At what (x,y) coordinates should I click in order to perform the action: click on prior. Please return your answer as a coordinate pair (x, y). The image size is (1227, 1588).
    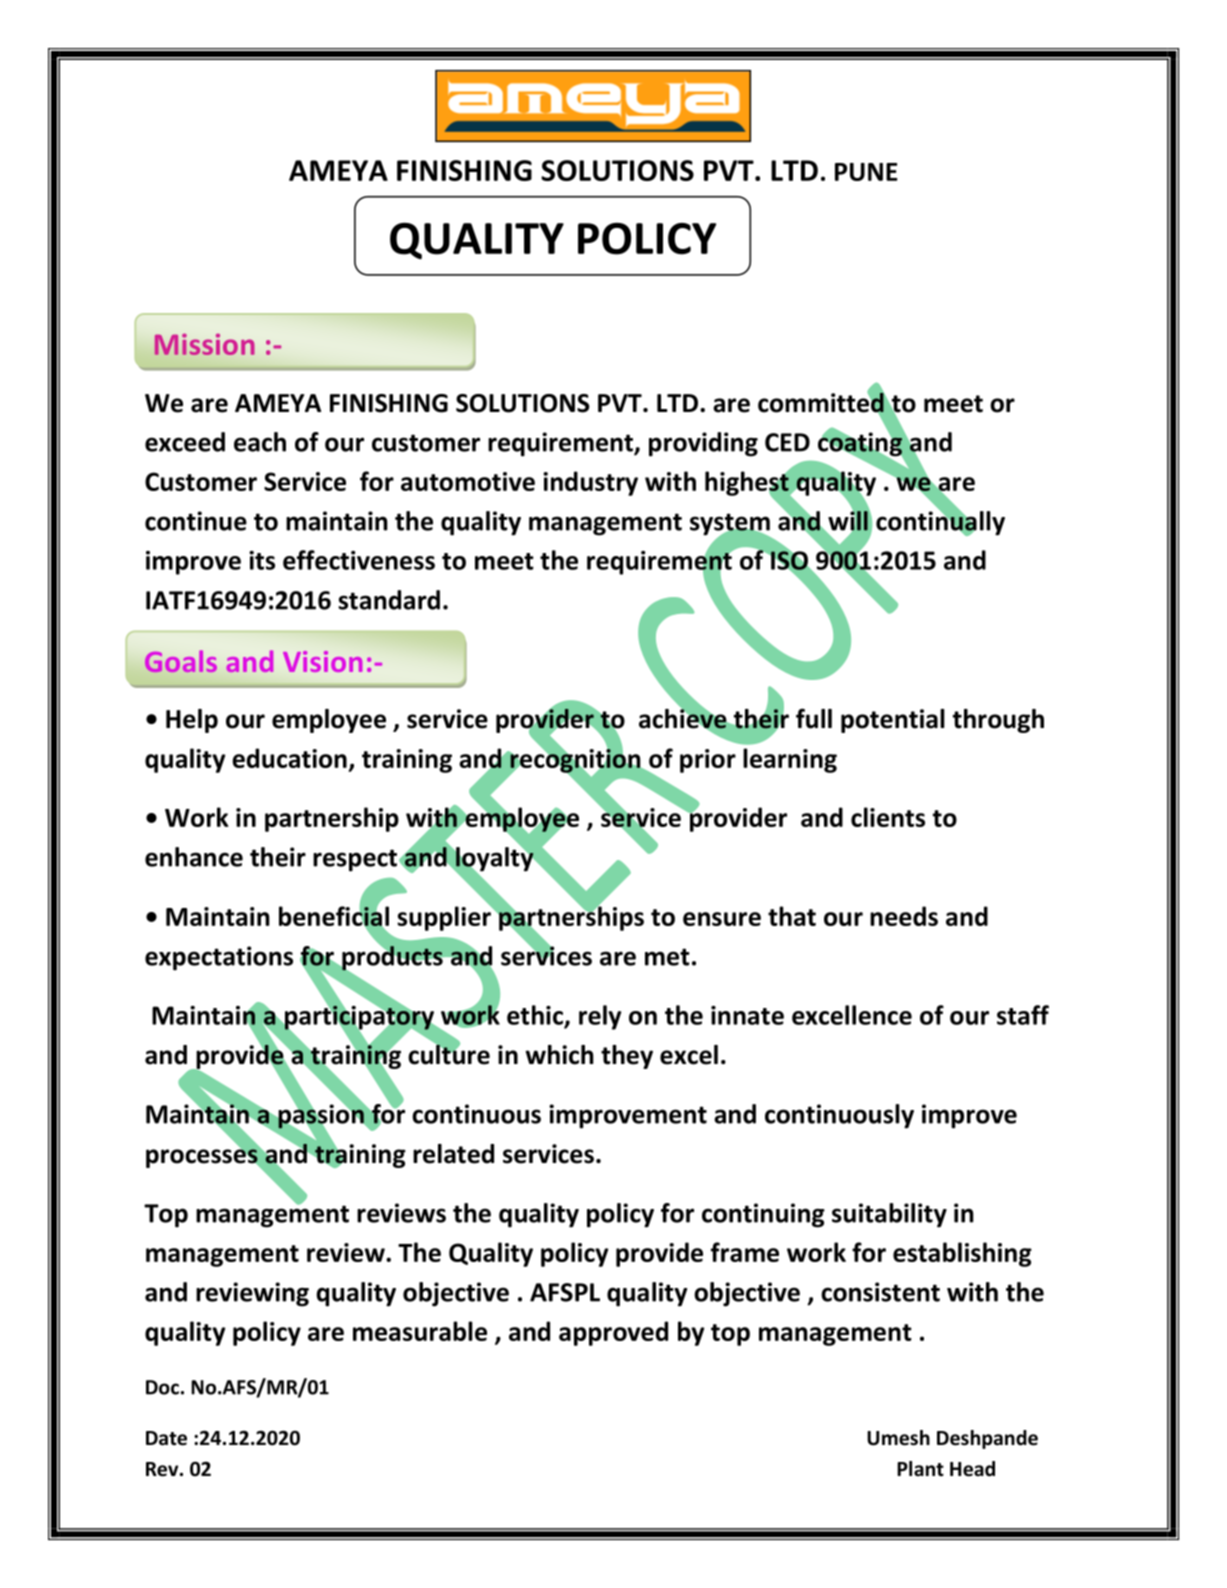
    Looking at the image, I should click on (708, 761).
